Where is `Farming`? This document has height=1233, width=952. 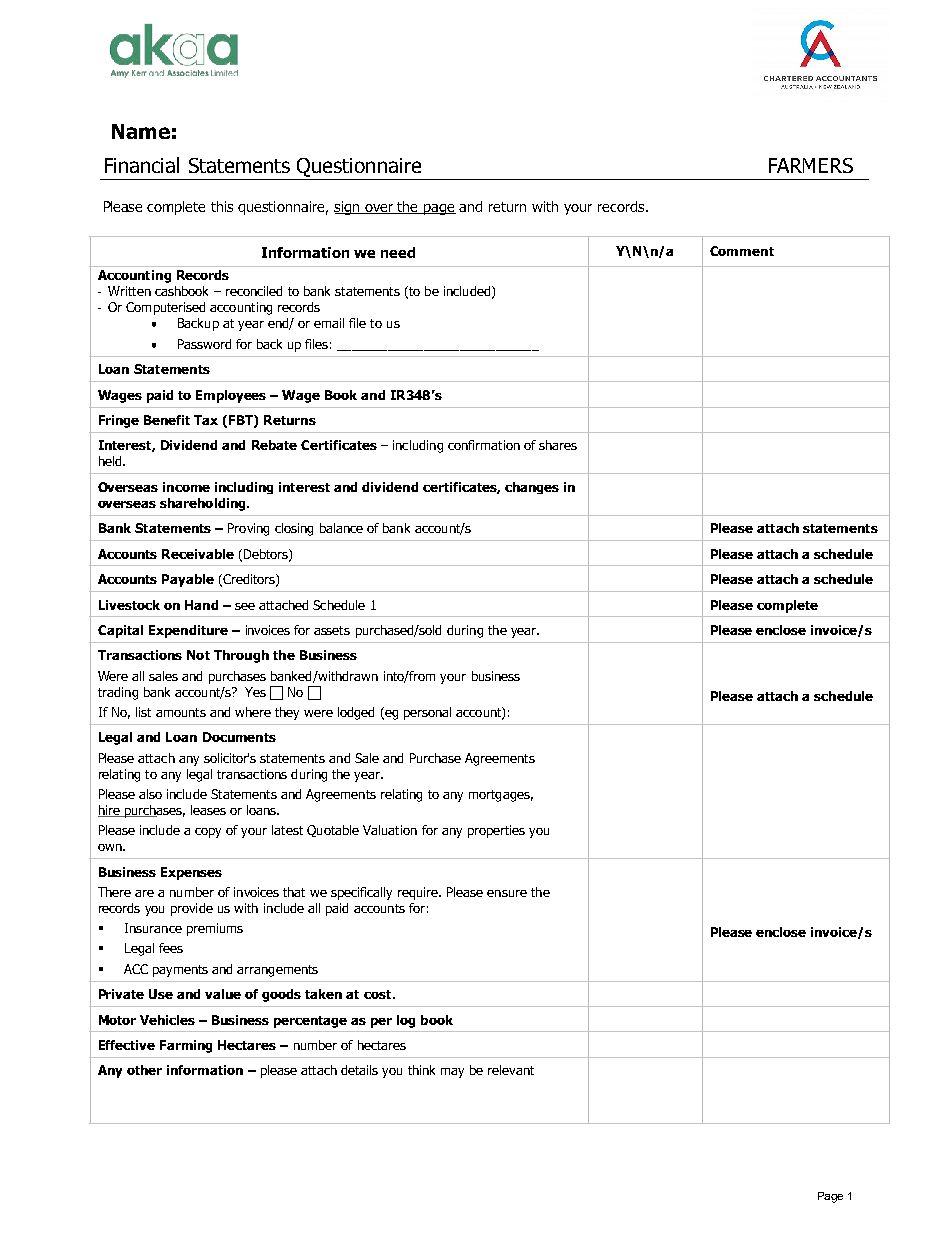 Farming is located at coordinates (186, 1046).
